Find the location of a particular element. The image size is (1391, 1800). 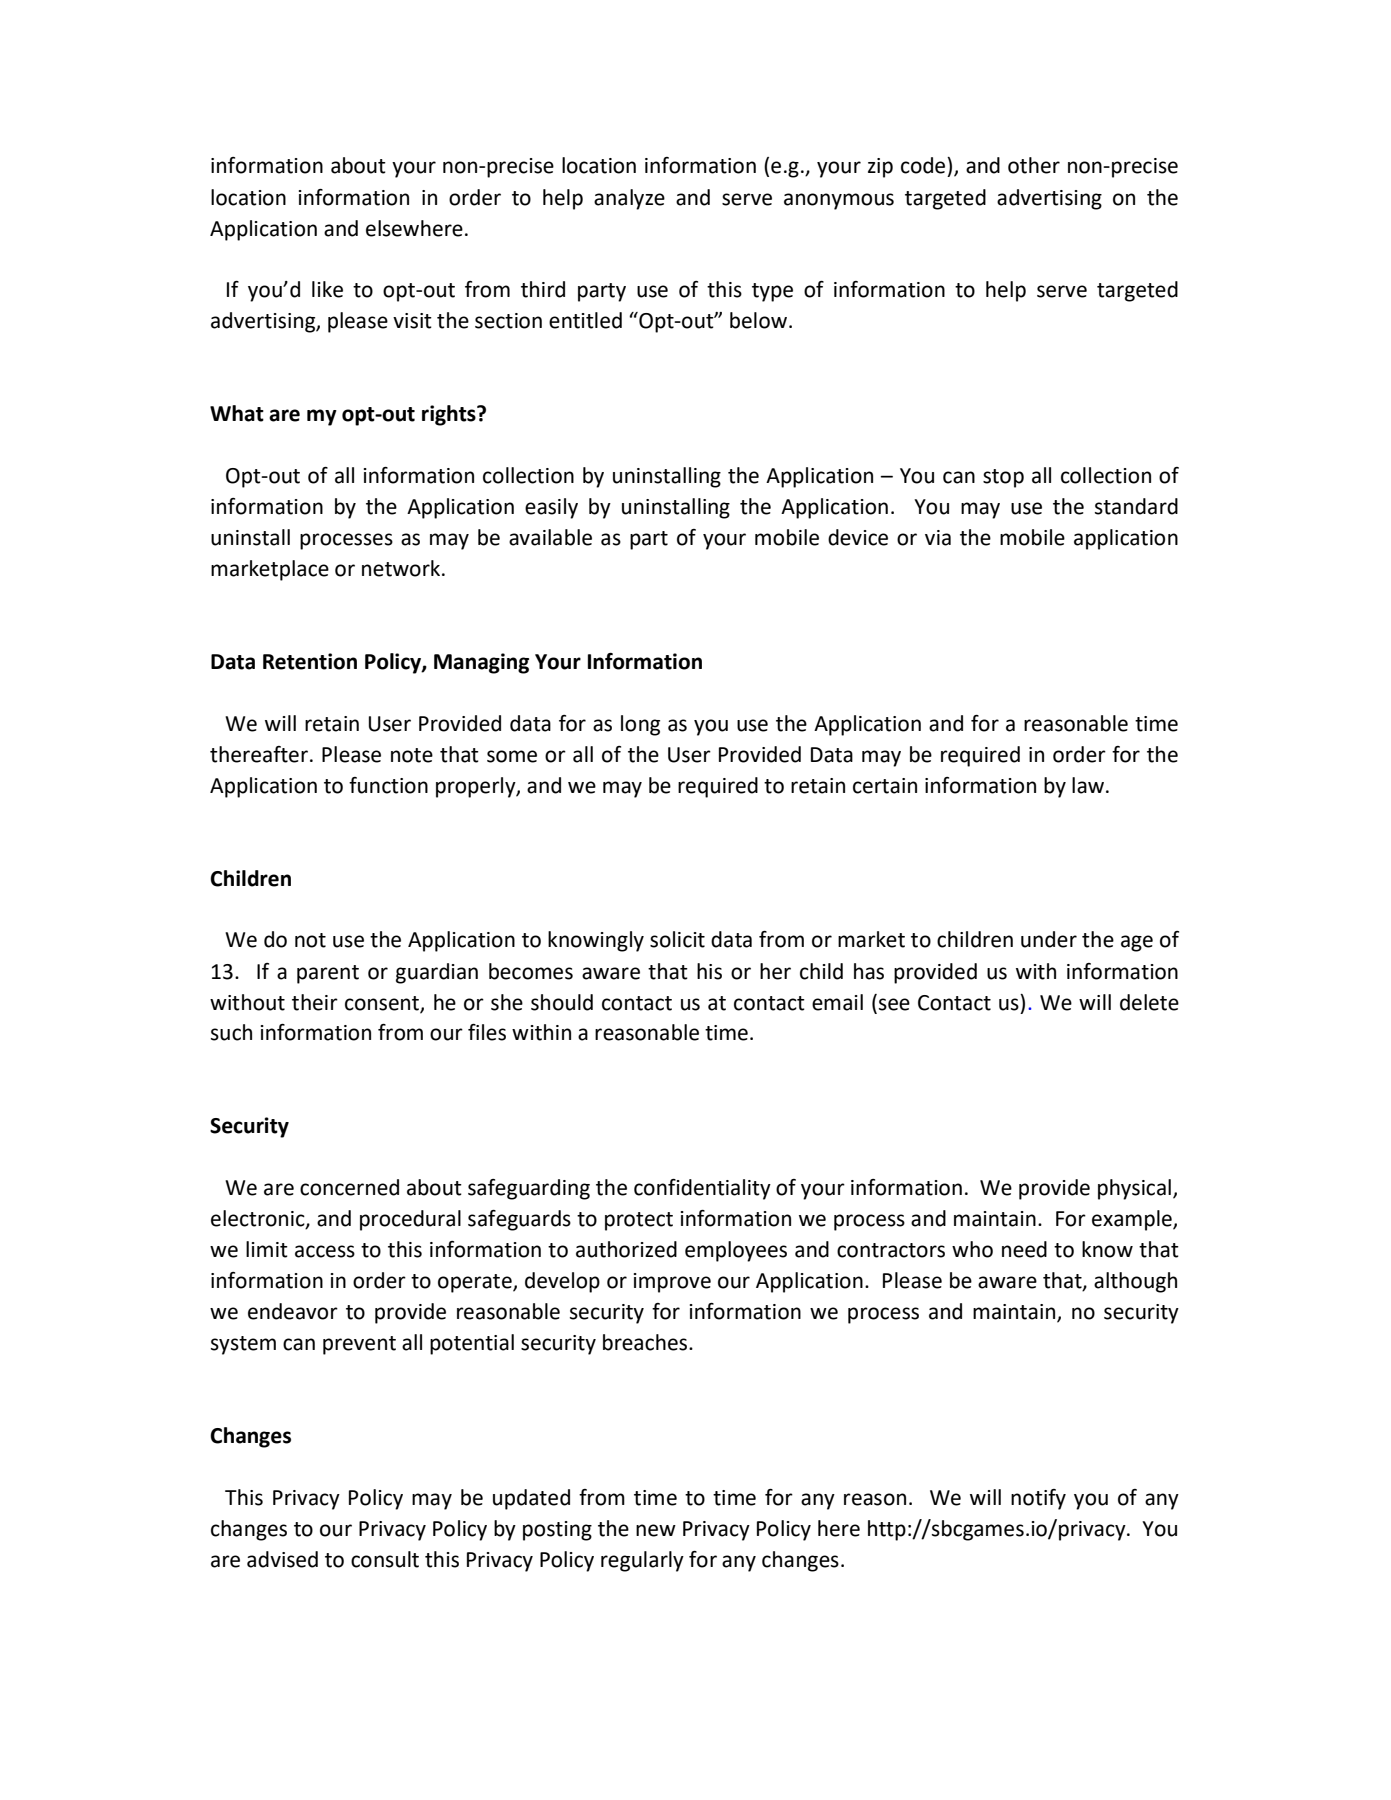

concerned is located at coordinates (349, 1187).
